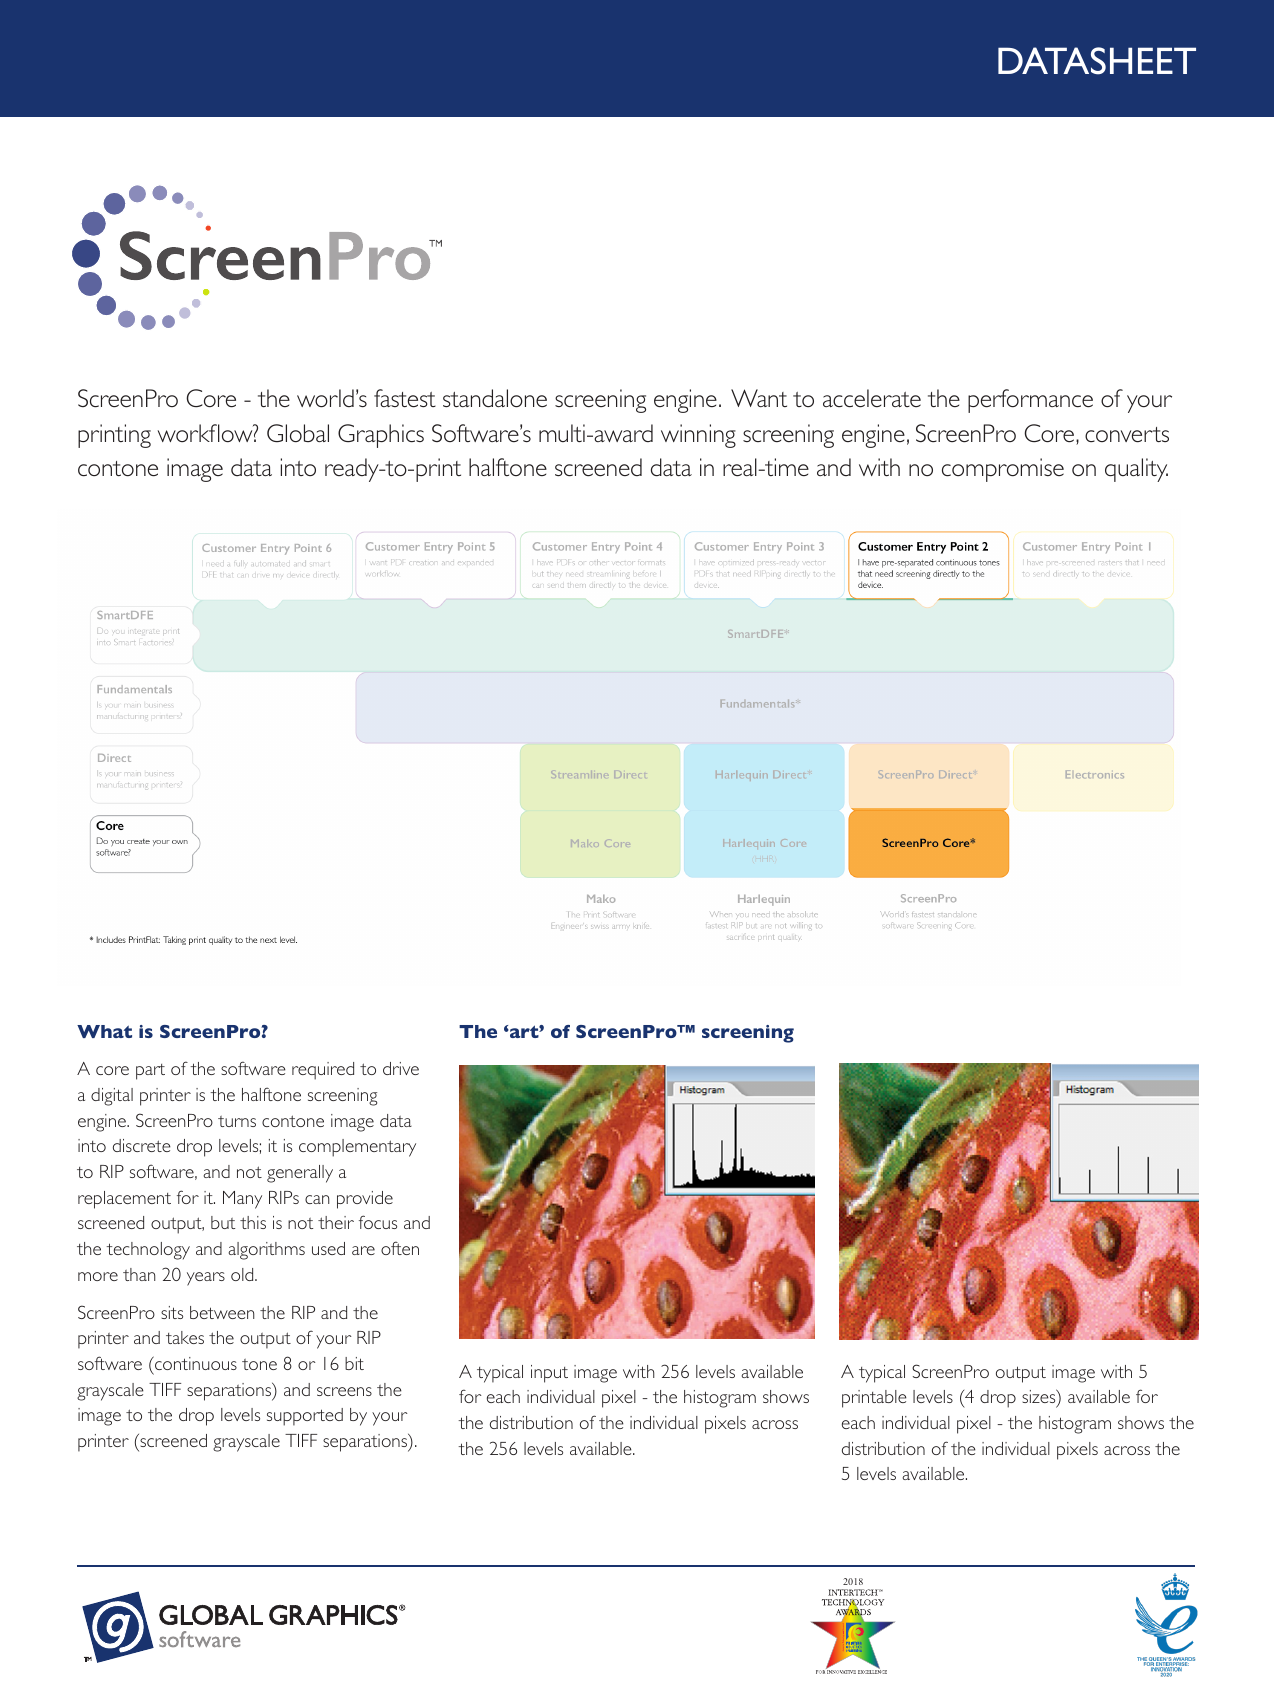 The image size is (1274, 1698). I want to click on bit, so click(354, 1363).
